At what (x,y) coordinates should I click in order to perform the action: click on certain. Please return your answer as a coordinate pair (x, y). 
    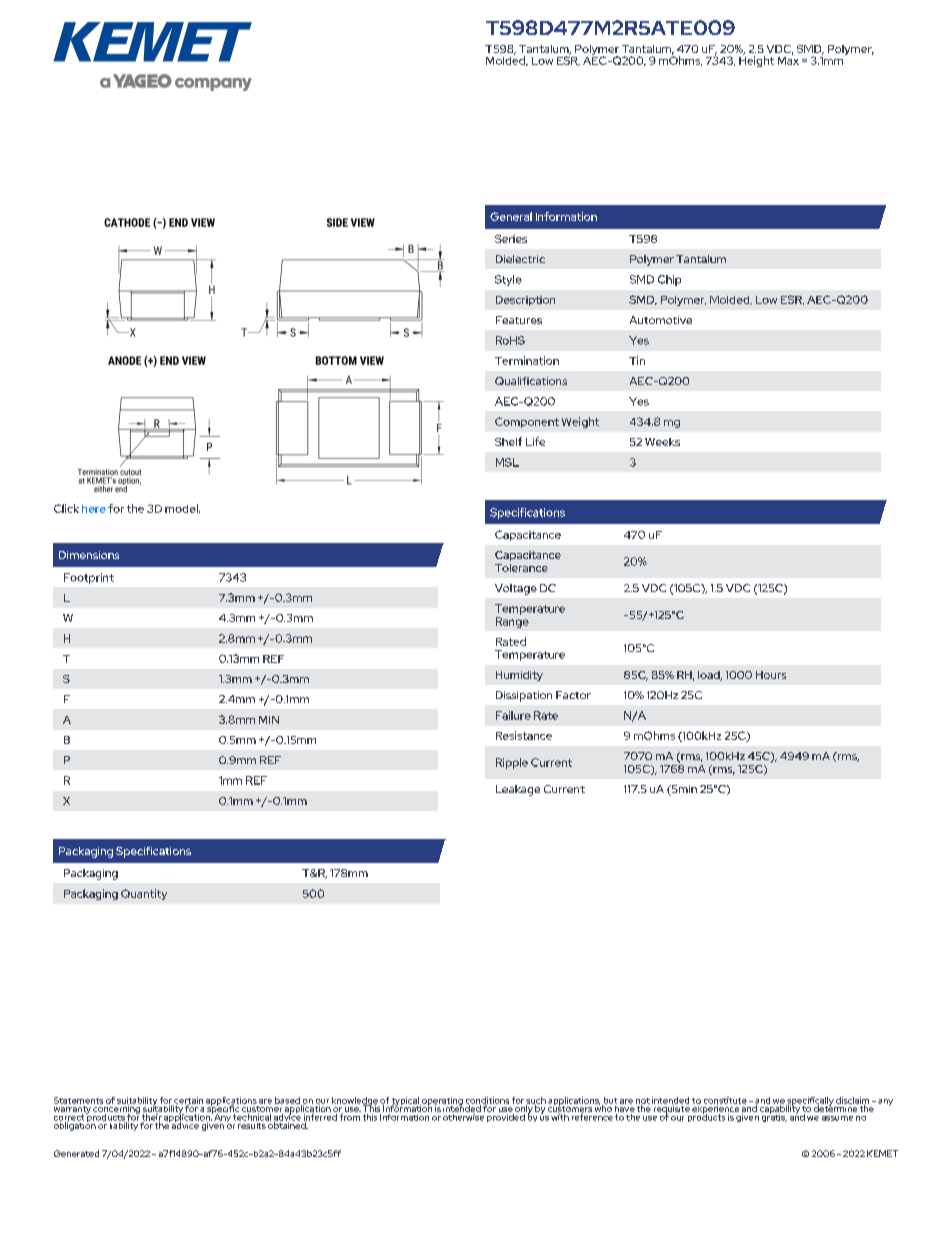
    Looking at the image, I should click on (188, 1101).
